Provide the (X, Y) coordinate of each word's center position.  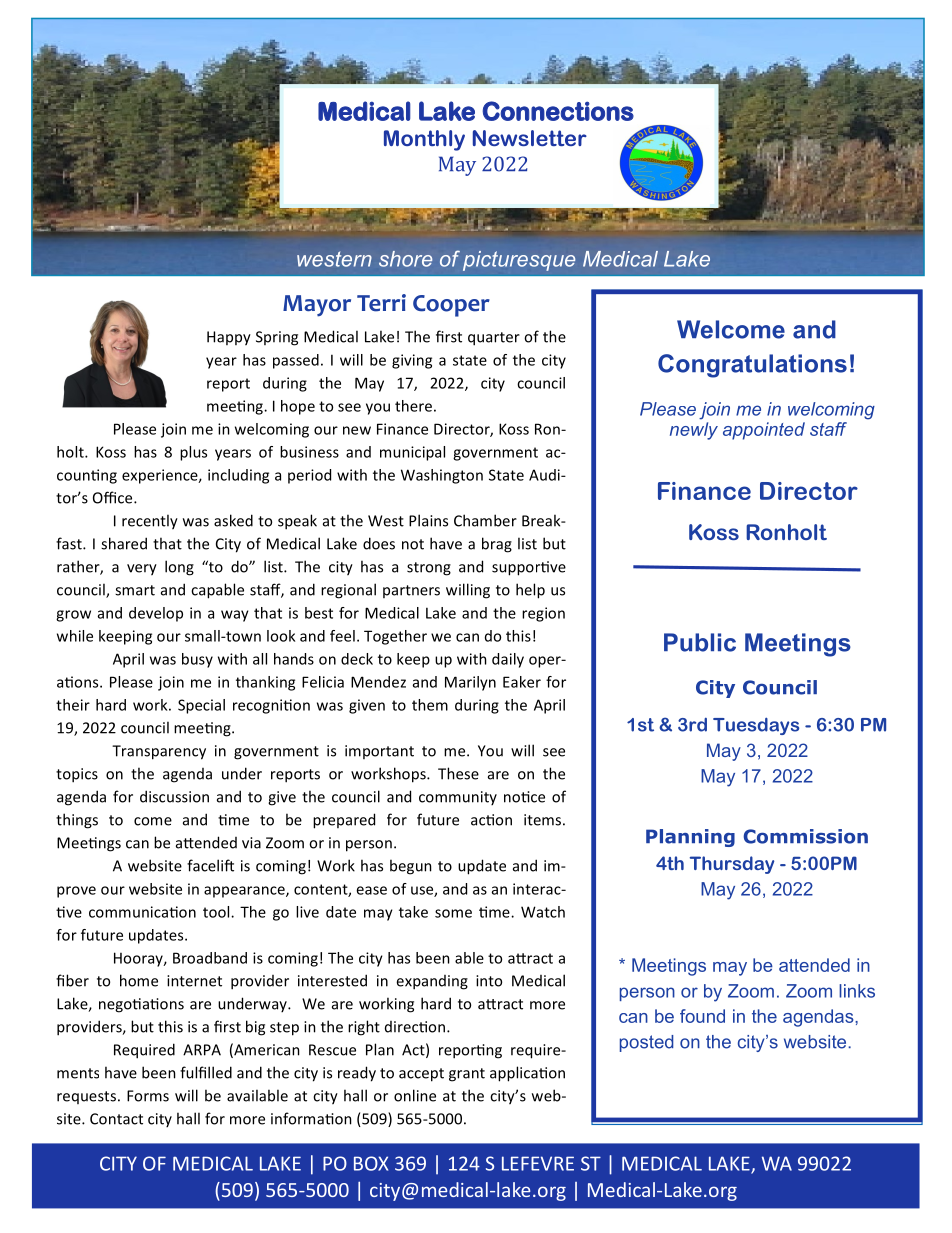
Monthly (424, 140)
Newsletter (530, 138)
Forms (148, 1096)
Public (700, 642)
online (415, 1095)
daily (508, 660)
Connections (558, 111)
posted (646, 1043)
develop (156, 614)
